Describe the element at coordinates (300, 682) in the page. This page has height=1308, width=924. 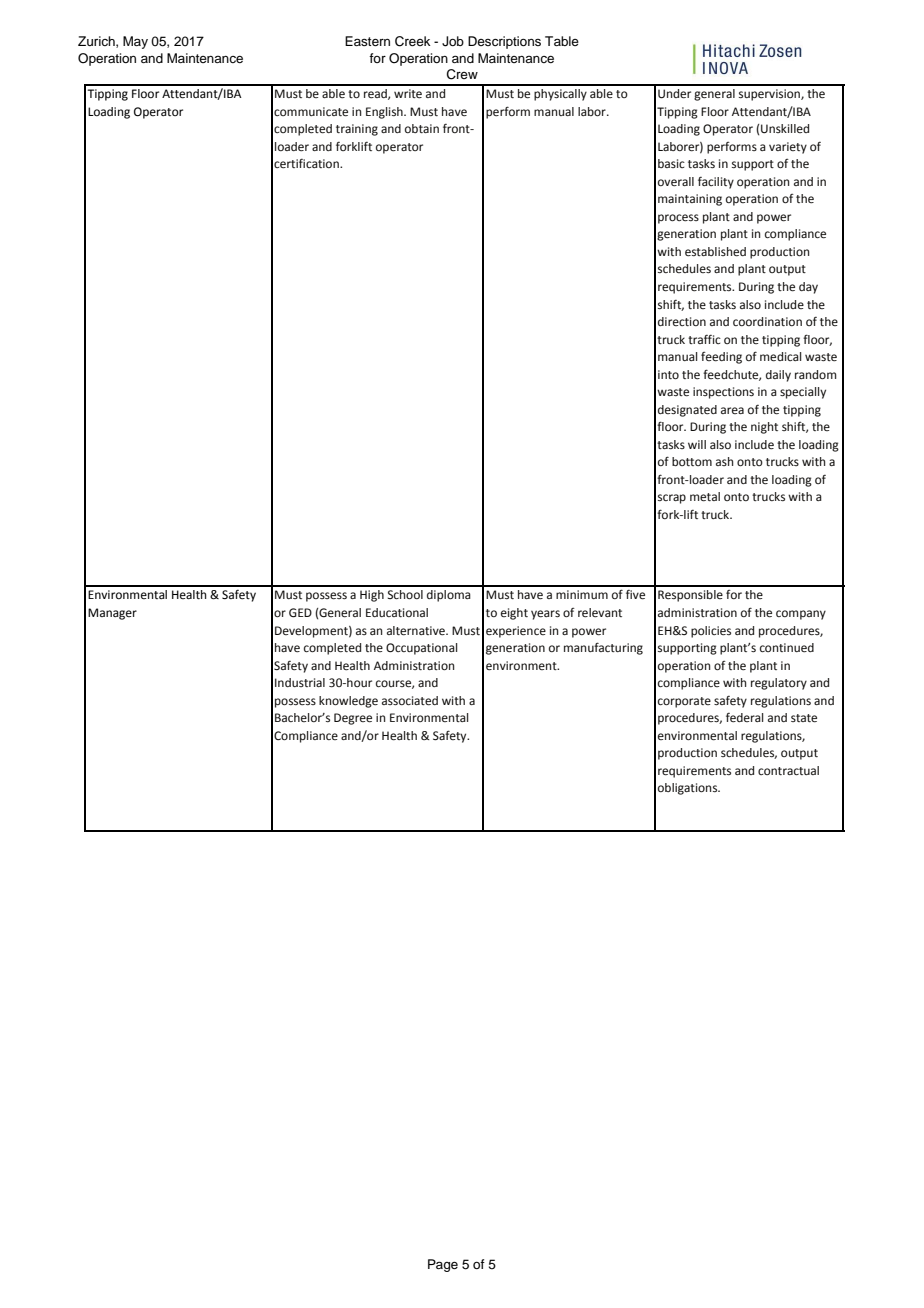
I see `Industrial` at that location.
